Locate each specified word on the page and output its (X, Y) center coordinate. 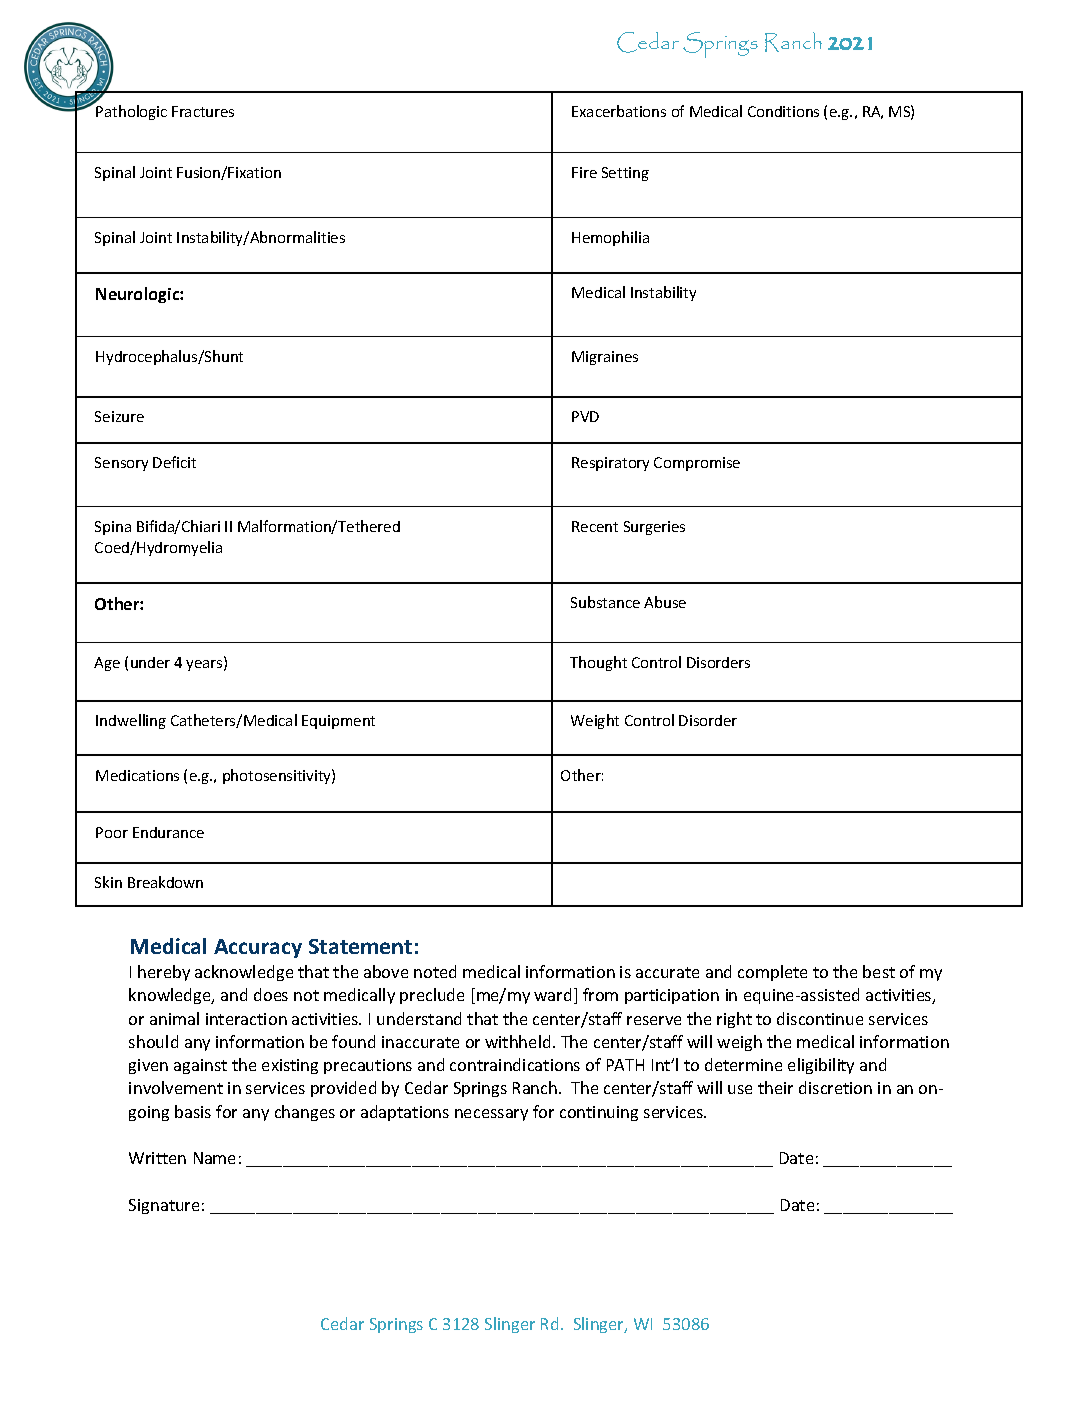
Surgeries (654, 528)
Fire (584, 172)
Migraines (605, 358)
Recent (595, 526)
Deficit (174, 462)
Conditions (783, 111)
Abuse (665, 602)
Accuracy (258, 948)
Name (214, 1158)
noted (435, 971)
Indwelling (131, 721)
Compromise (697, 464)
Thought (598, 663)
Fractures (203, 111)
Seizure (119, 416)
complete (772, 973)
